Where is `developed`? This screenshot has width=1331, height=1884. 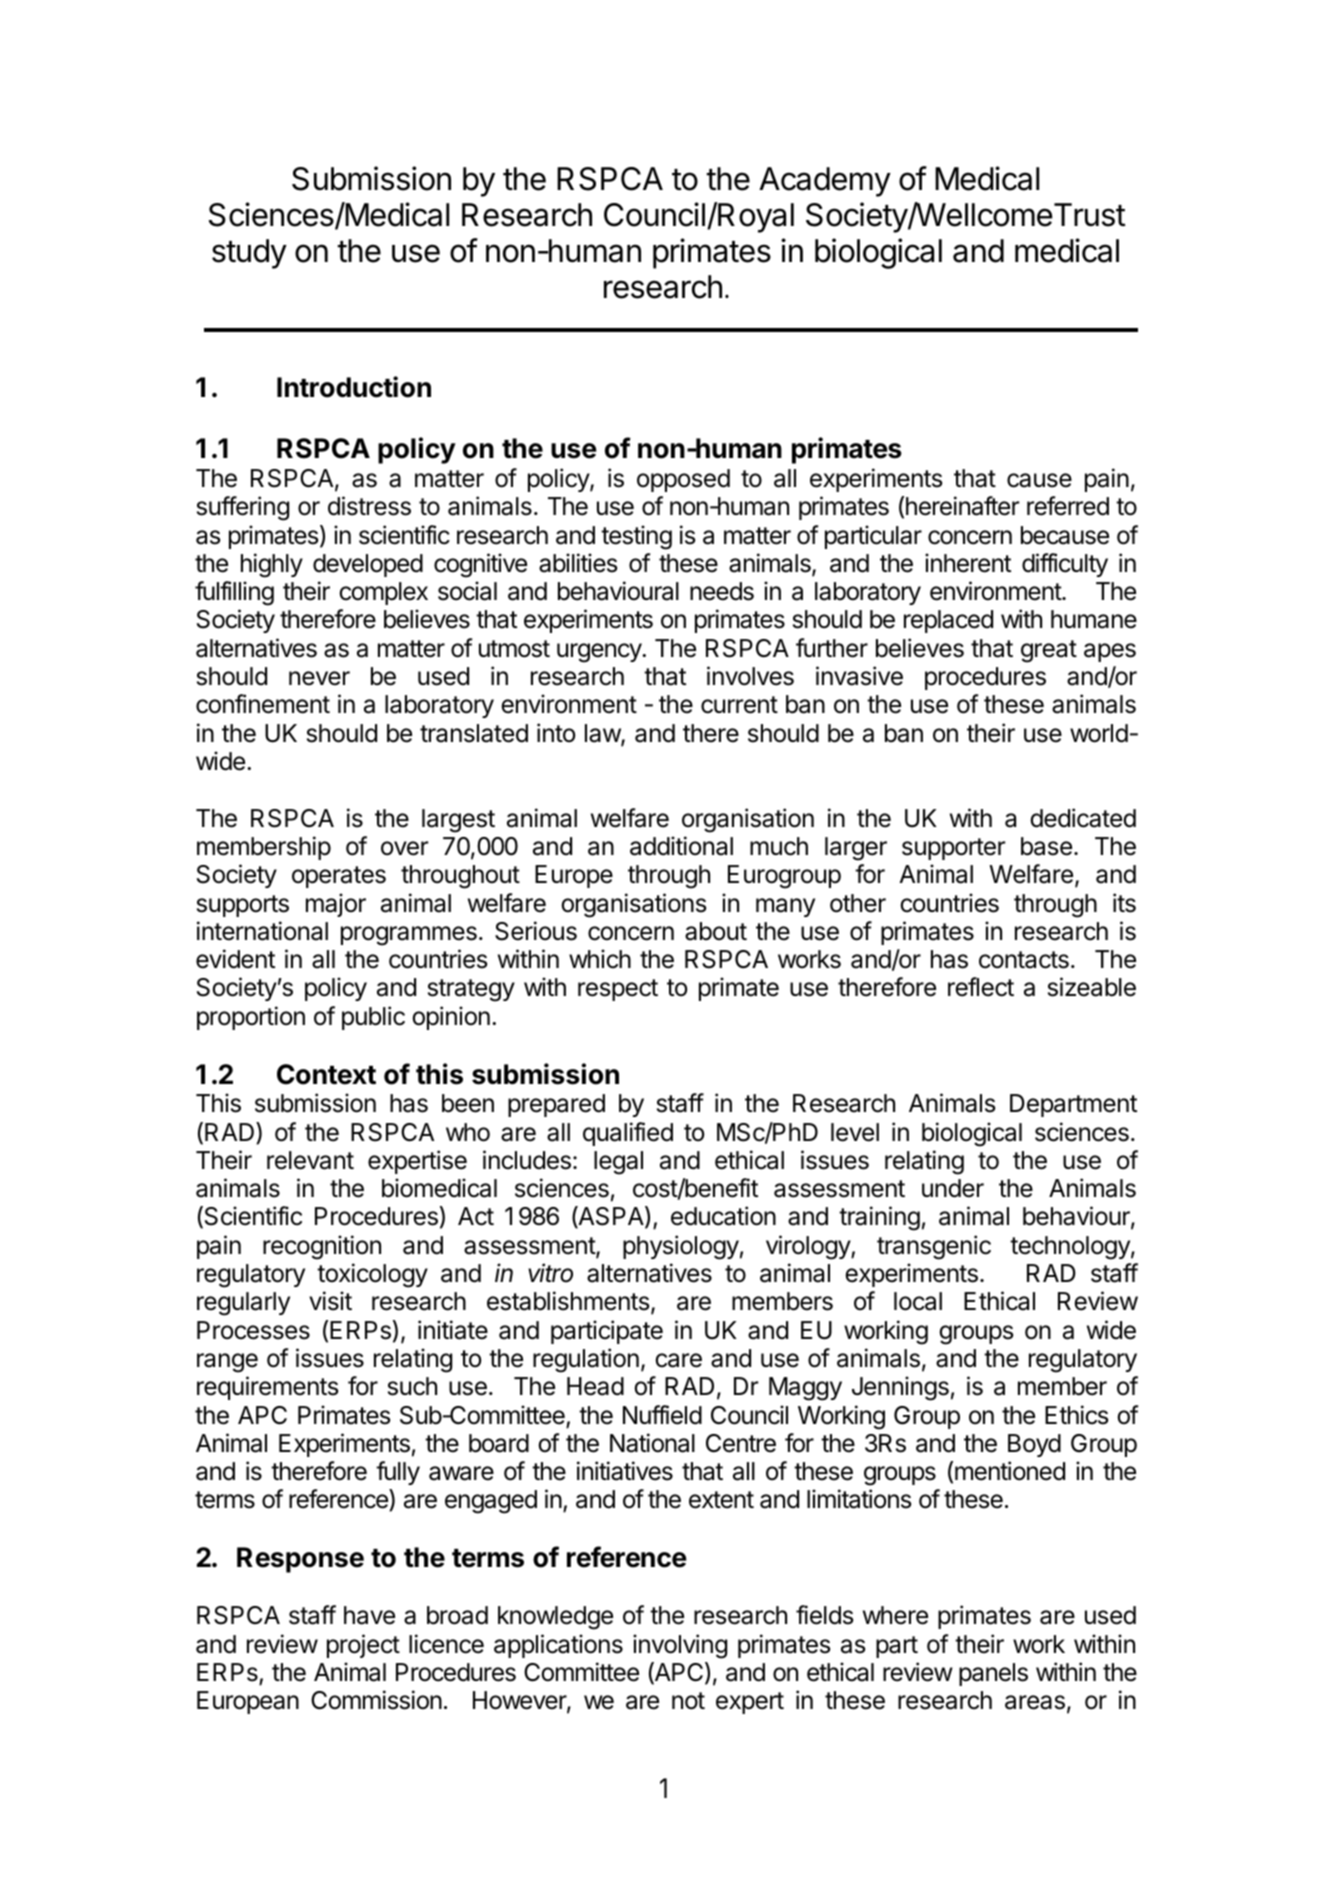
developed is located at coordinates (368, 565).
